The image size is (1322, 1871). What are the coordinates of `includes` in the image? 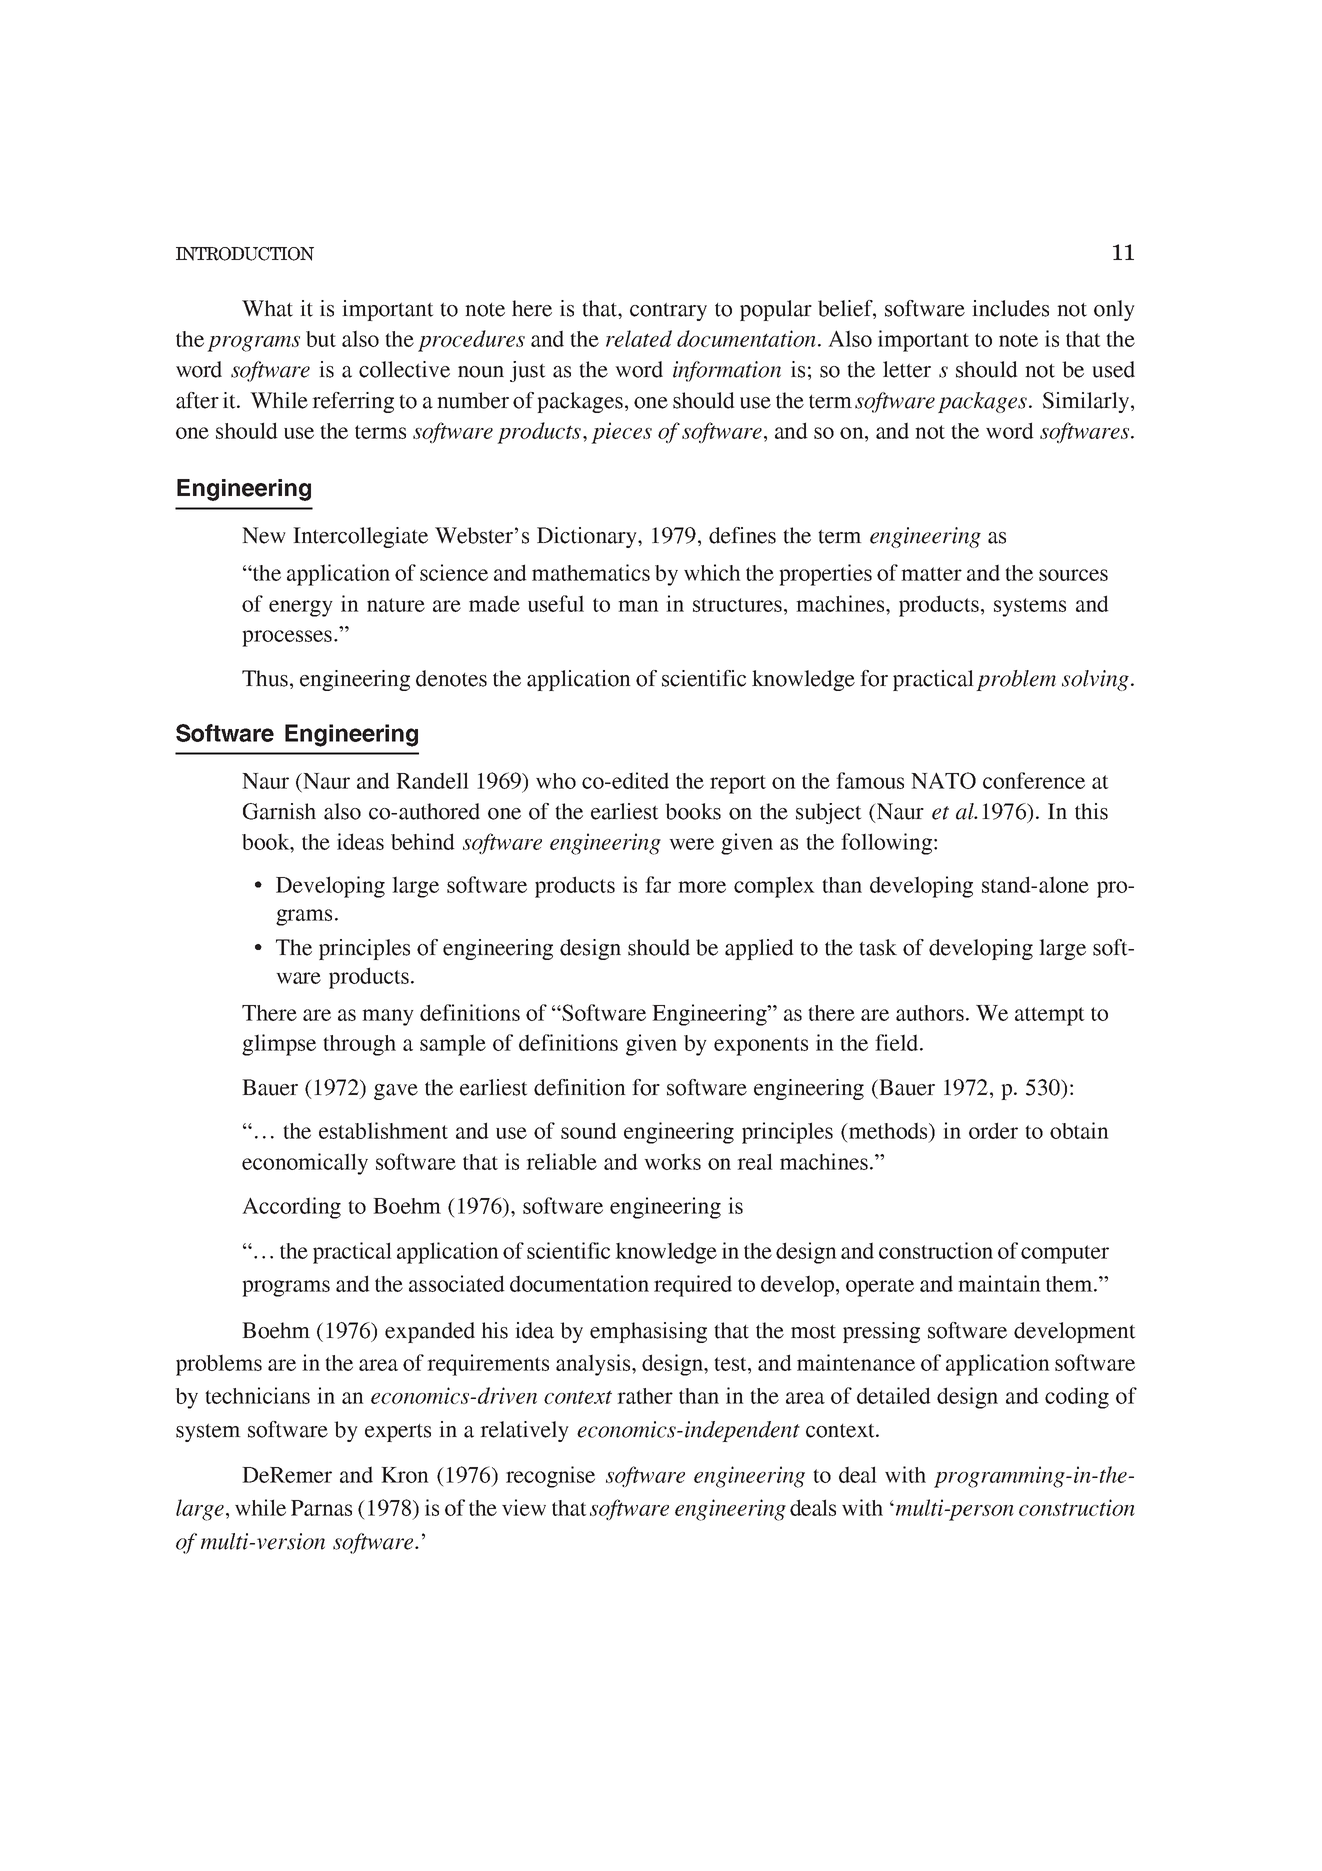 It's located at (1010, 308).
